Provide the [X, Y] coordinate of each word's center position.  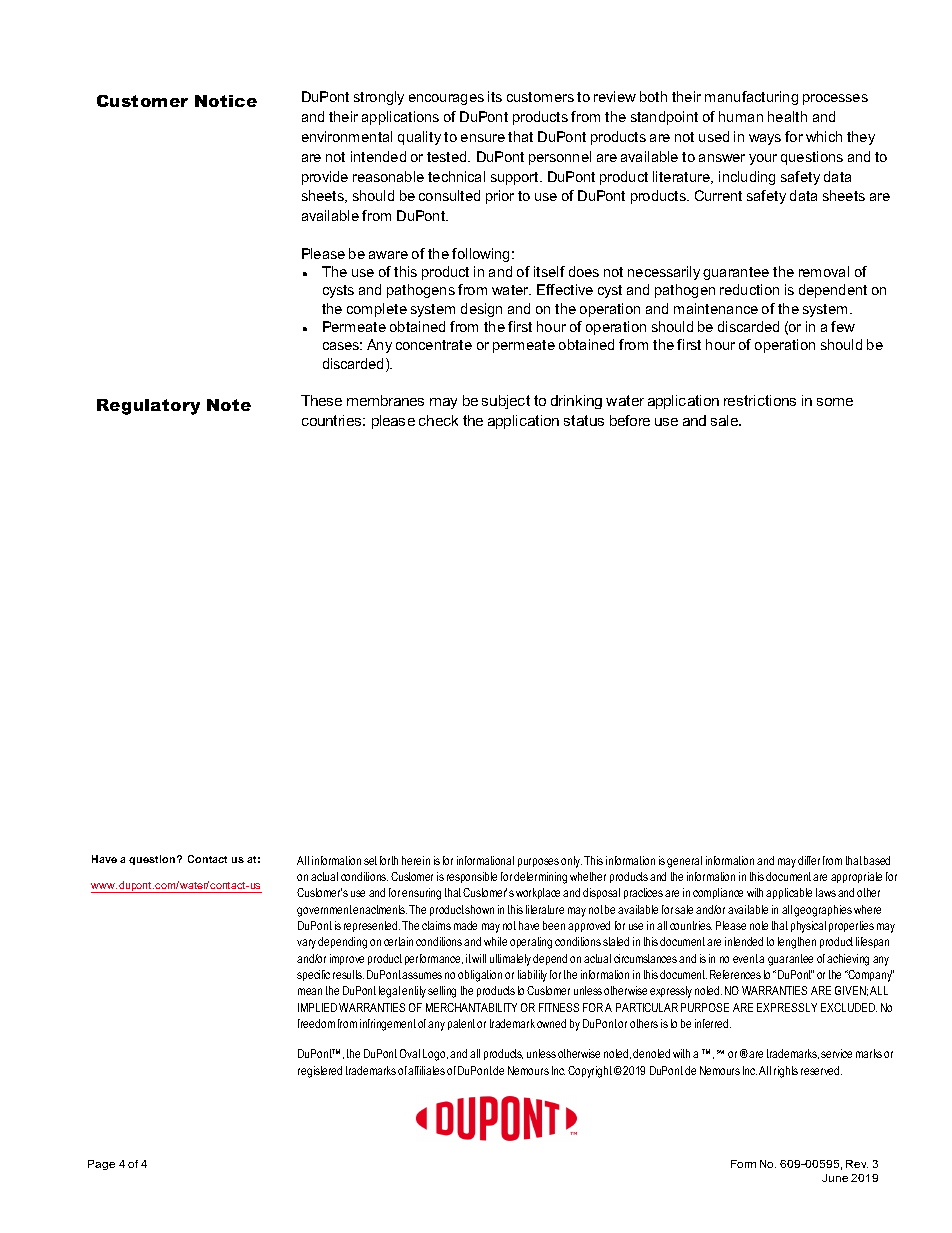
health [787, 116]
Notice [226, 101]
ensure [483, 138]
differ [809, 860]
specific [313, 975]
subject [506, 402]
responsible [472, 877]
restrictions [760, 400]
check [438, 420]
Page [101, 1165]
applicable [789, 893]
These [321, 400]
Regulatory [148, 407]
